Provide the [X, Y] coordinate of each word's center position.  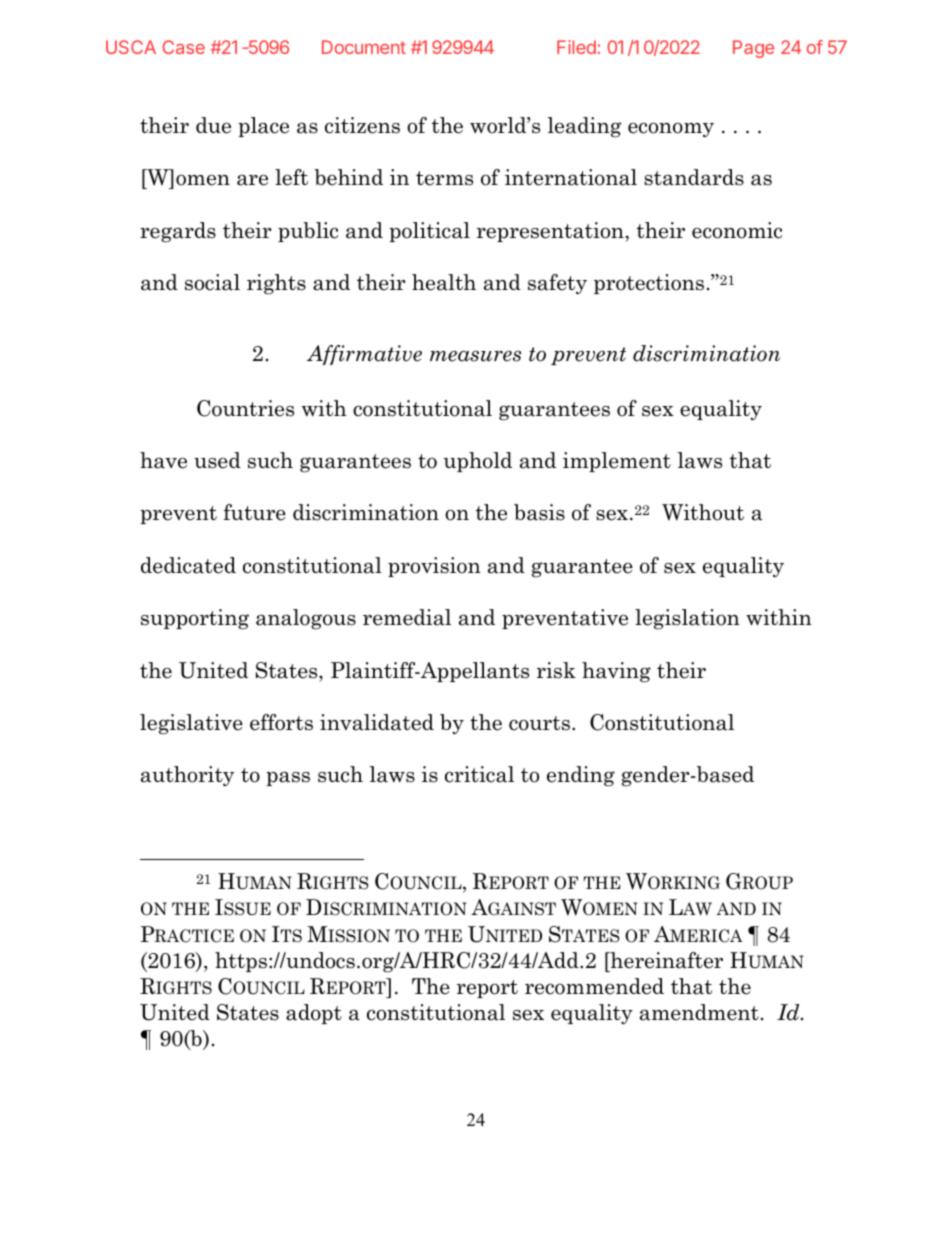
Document [364, 47]
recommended [594, 986]
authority [187, 776]
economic [737, 230]
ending [581, 776]
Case [184, 47]
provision [434, 567]
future [254, 512]
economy [671, 129]
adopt [314, 1014]
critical [479, 774]
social [212, 282]
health [444, 282]
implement [617, 462]
